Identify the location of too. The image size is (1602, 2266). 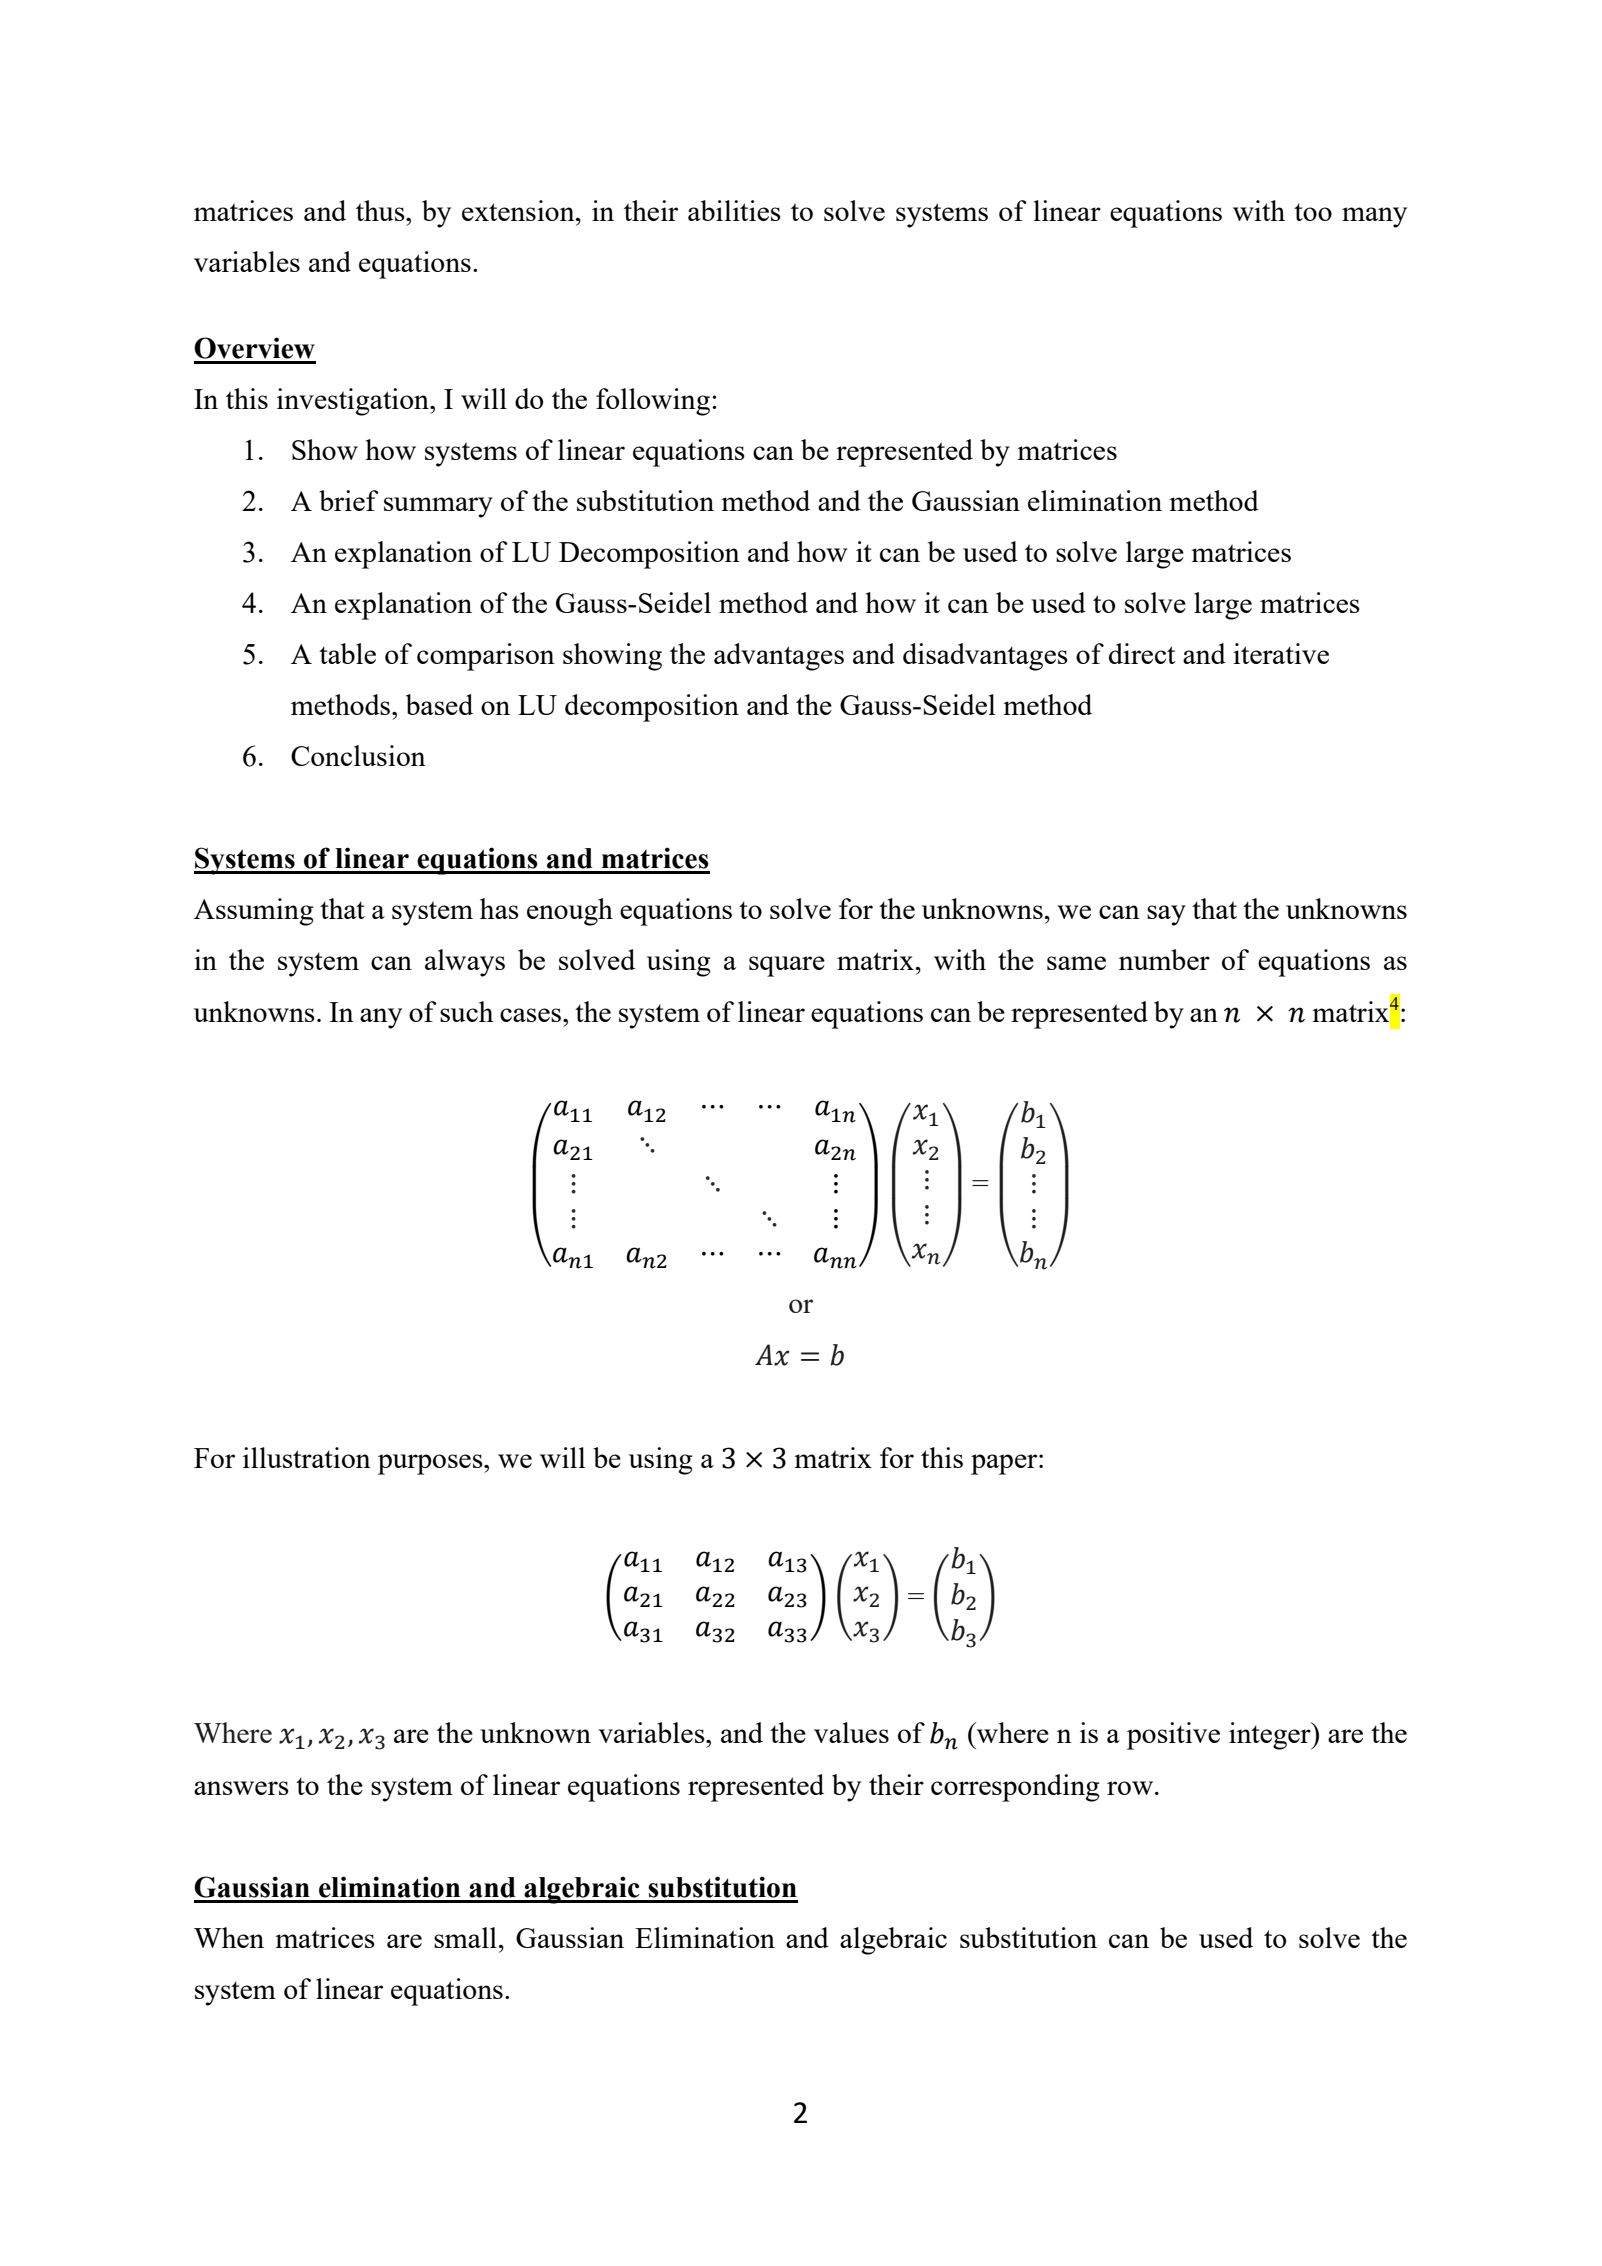
(1313, 212).
